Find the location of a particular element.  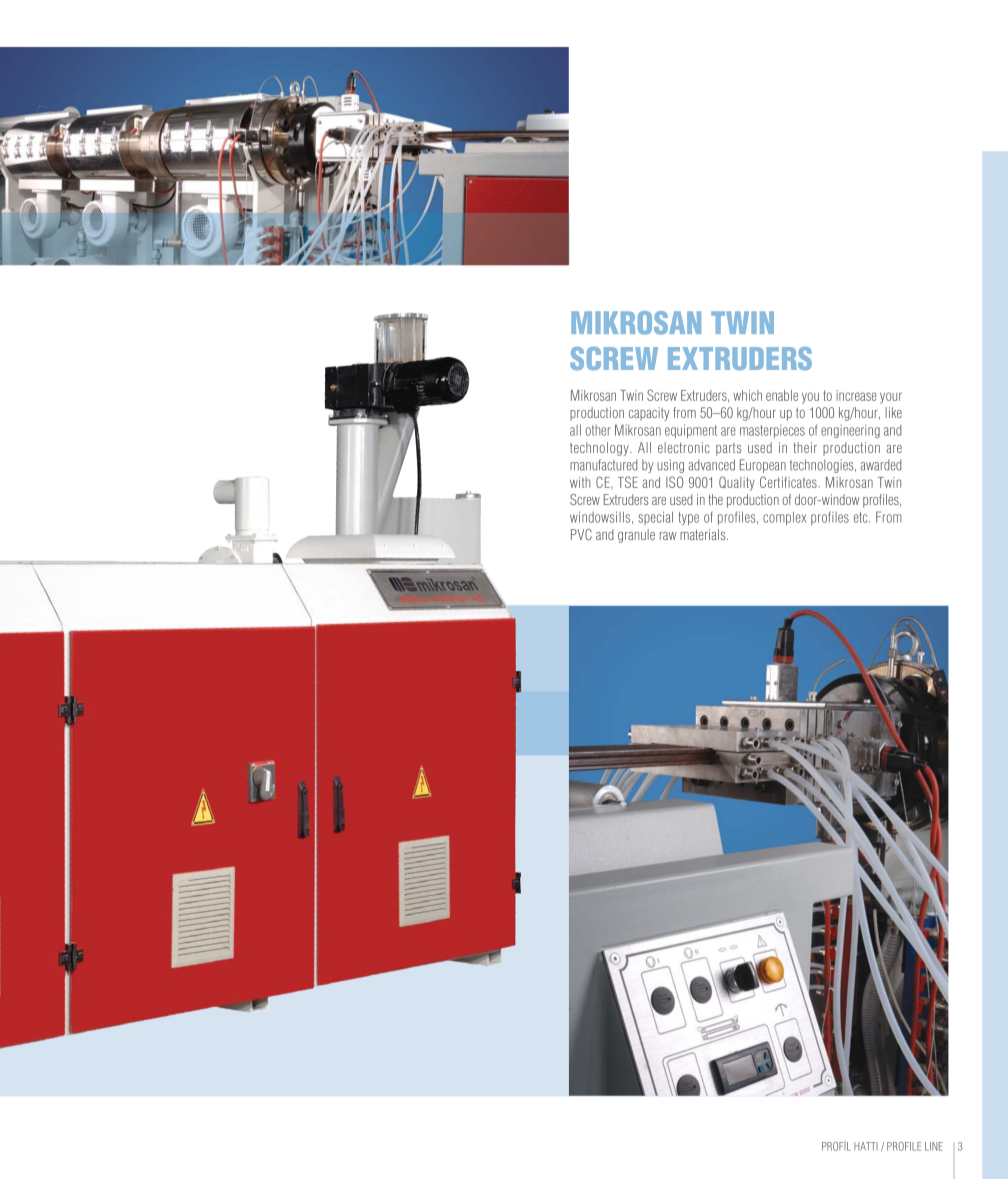

etc is located at coordinates (862, 517).
